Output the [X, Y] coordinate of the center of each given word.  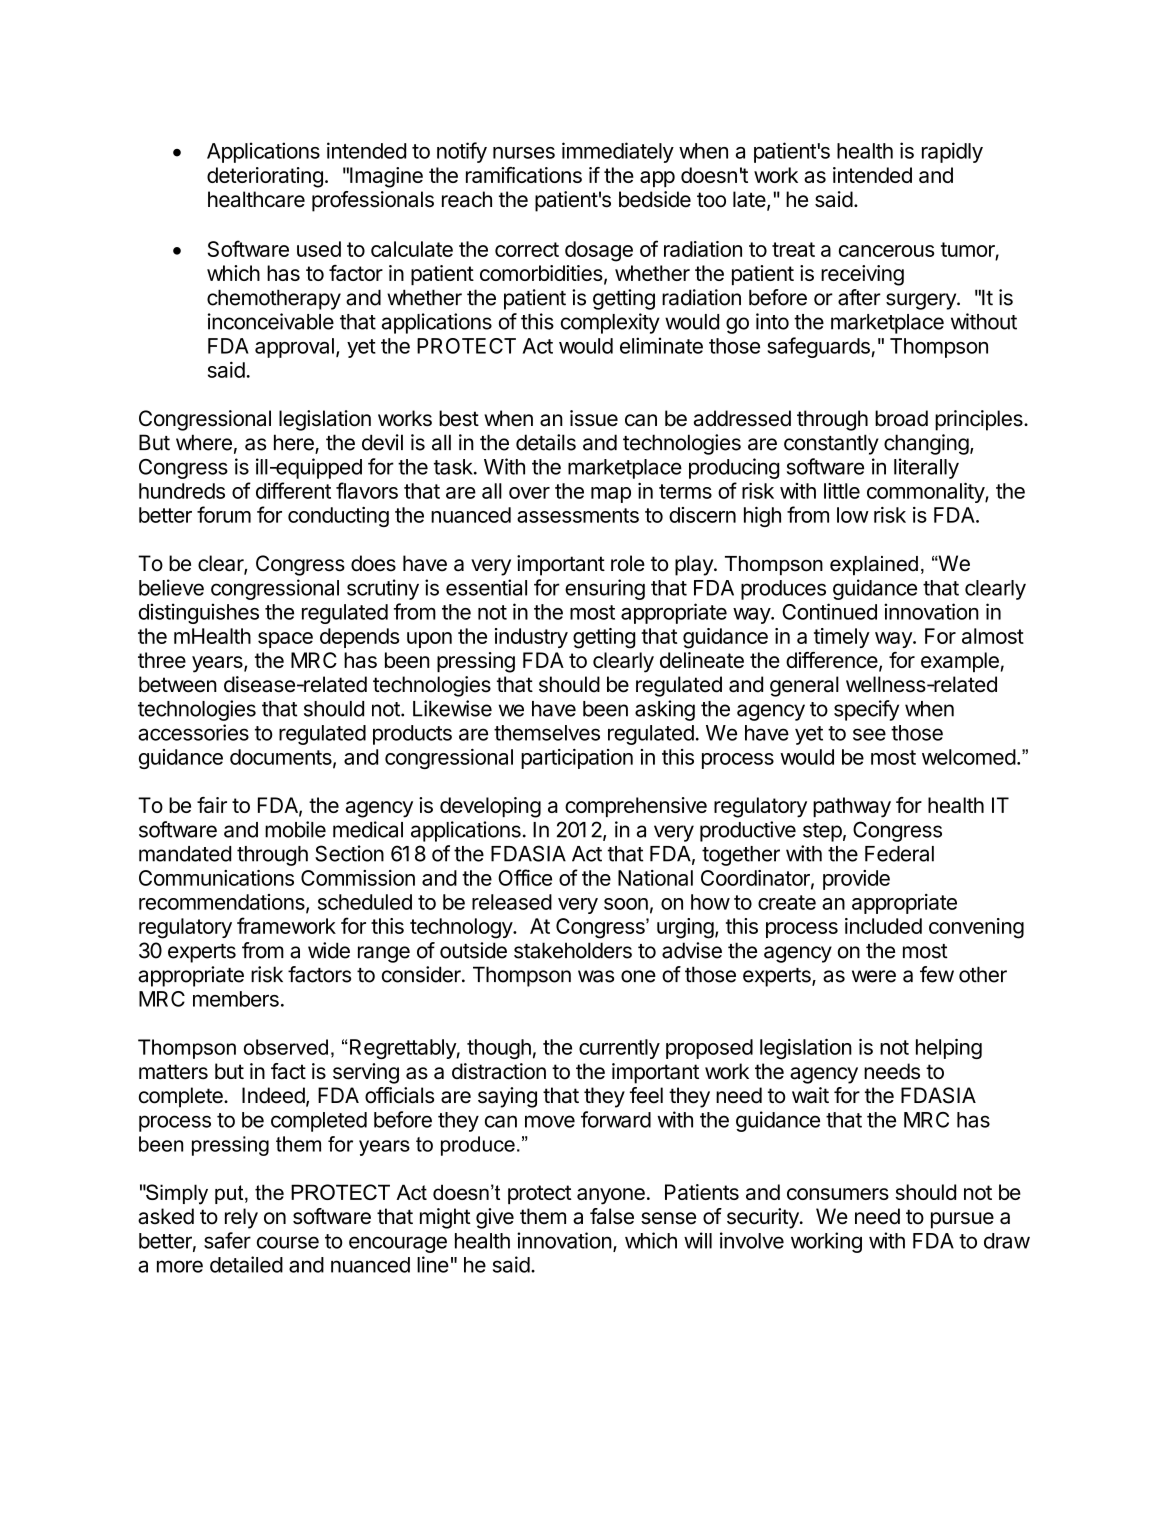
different [293, 490]
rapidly [952, 152]
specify [866, 710]
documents [282, 758]
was [596, 976]
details [546, 442]
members [236, 999]
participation [577, 759]
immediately [618, 152]
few [937, 974]
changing [926, 444]
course [288, 1242]
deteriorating [265, 177]
